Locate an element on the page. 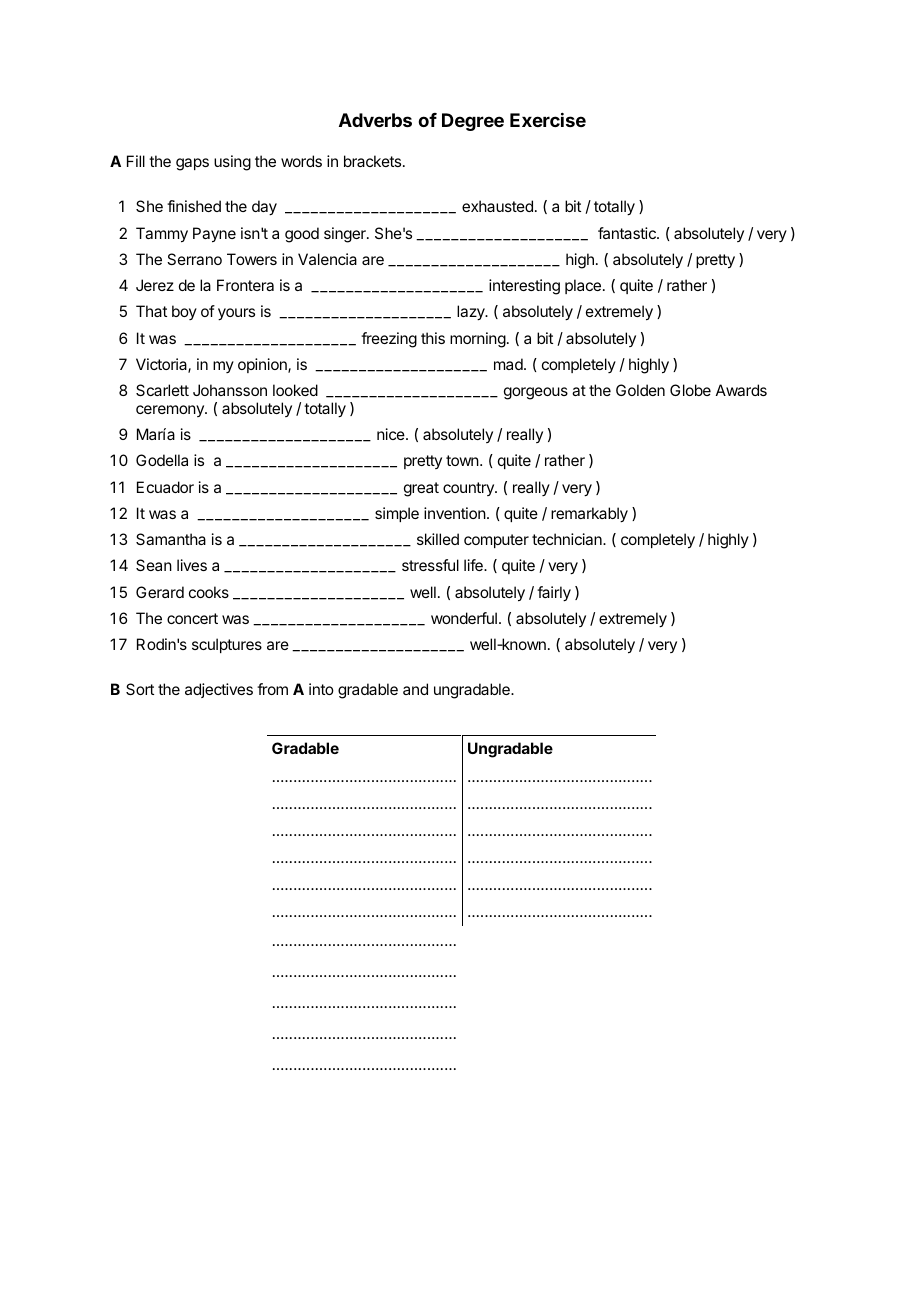  remarkably is located at coordinates (589, 515).
